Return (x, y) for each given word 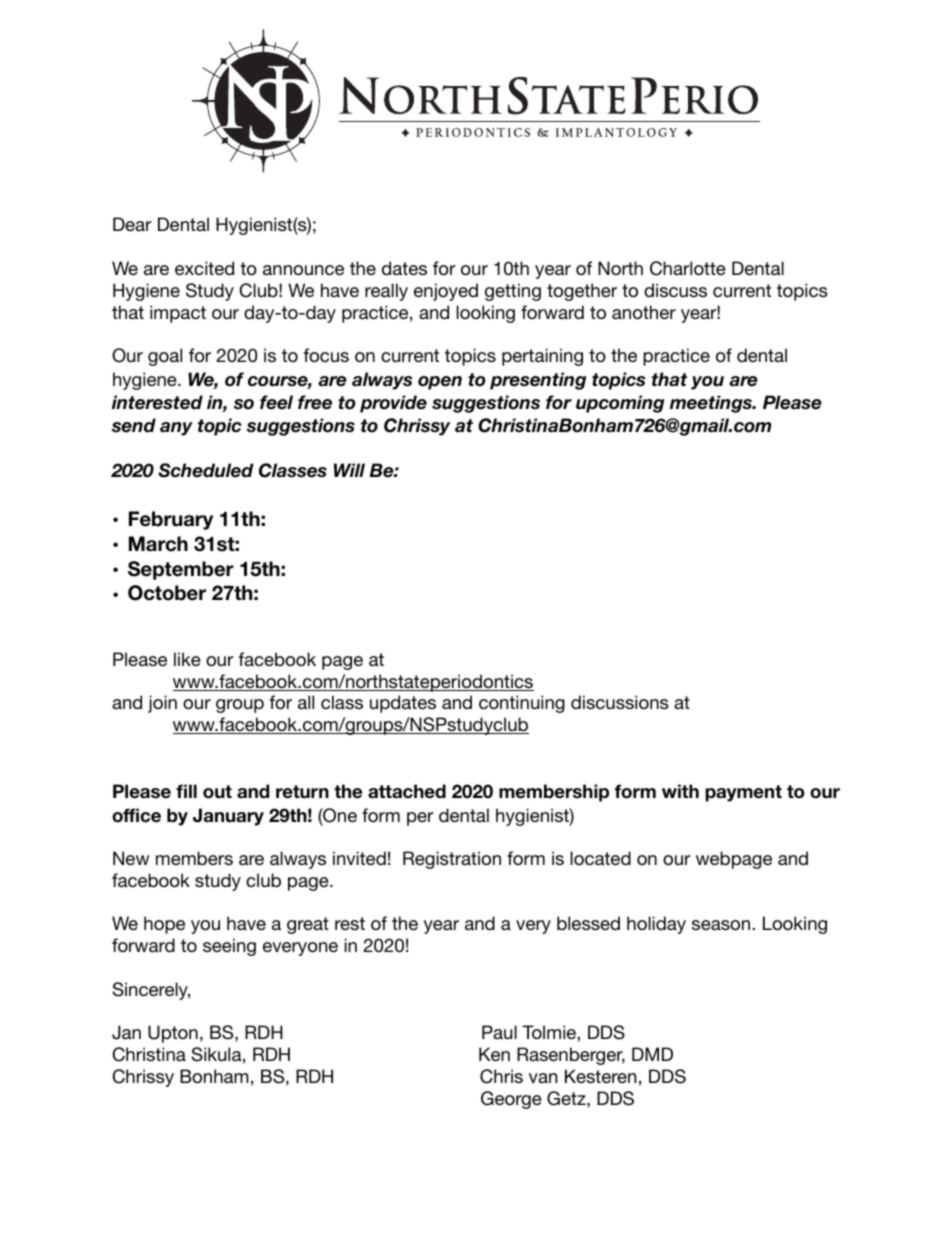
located (600, 858)
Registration (452, 860)
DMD (652, 1054)
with (680, 791)
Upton (173, 1034)
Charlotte (688, 268)
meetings (712, 404)
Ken (494, 1054)
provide (393, 404)
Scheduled (206, 470)
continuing (522, 704)
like (187, 659)
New (131, 858)
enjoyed (446, 292)
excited (204, 268)
